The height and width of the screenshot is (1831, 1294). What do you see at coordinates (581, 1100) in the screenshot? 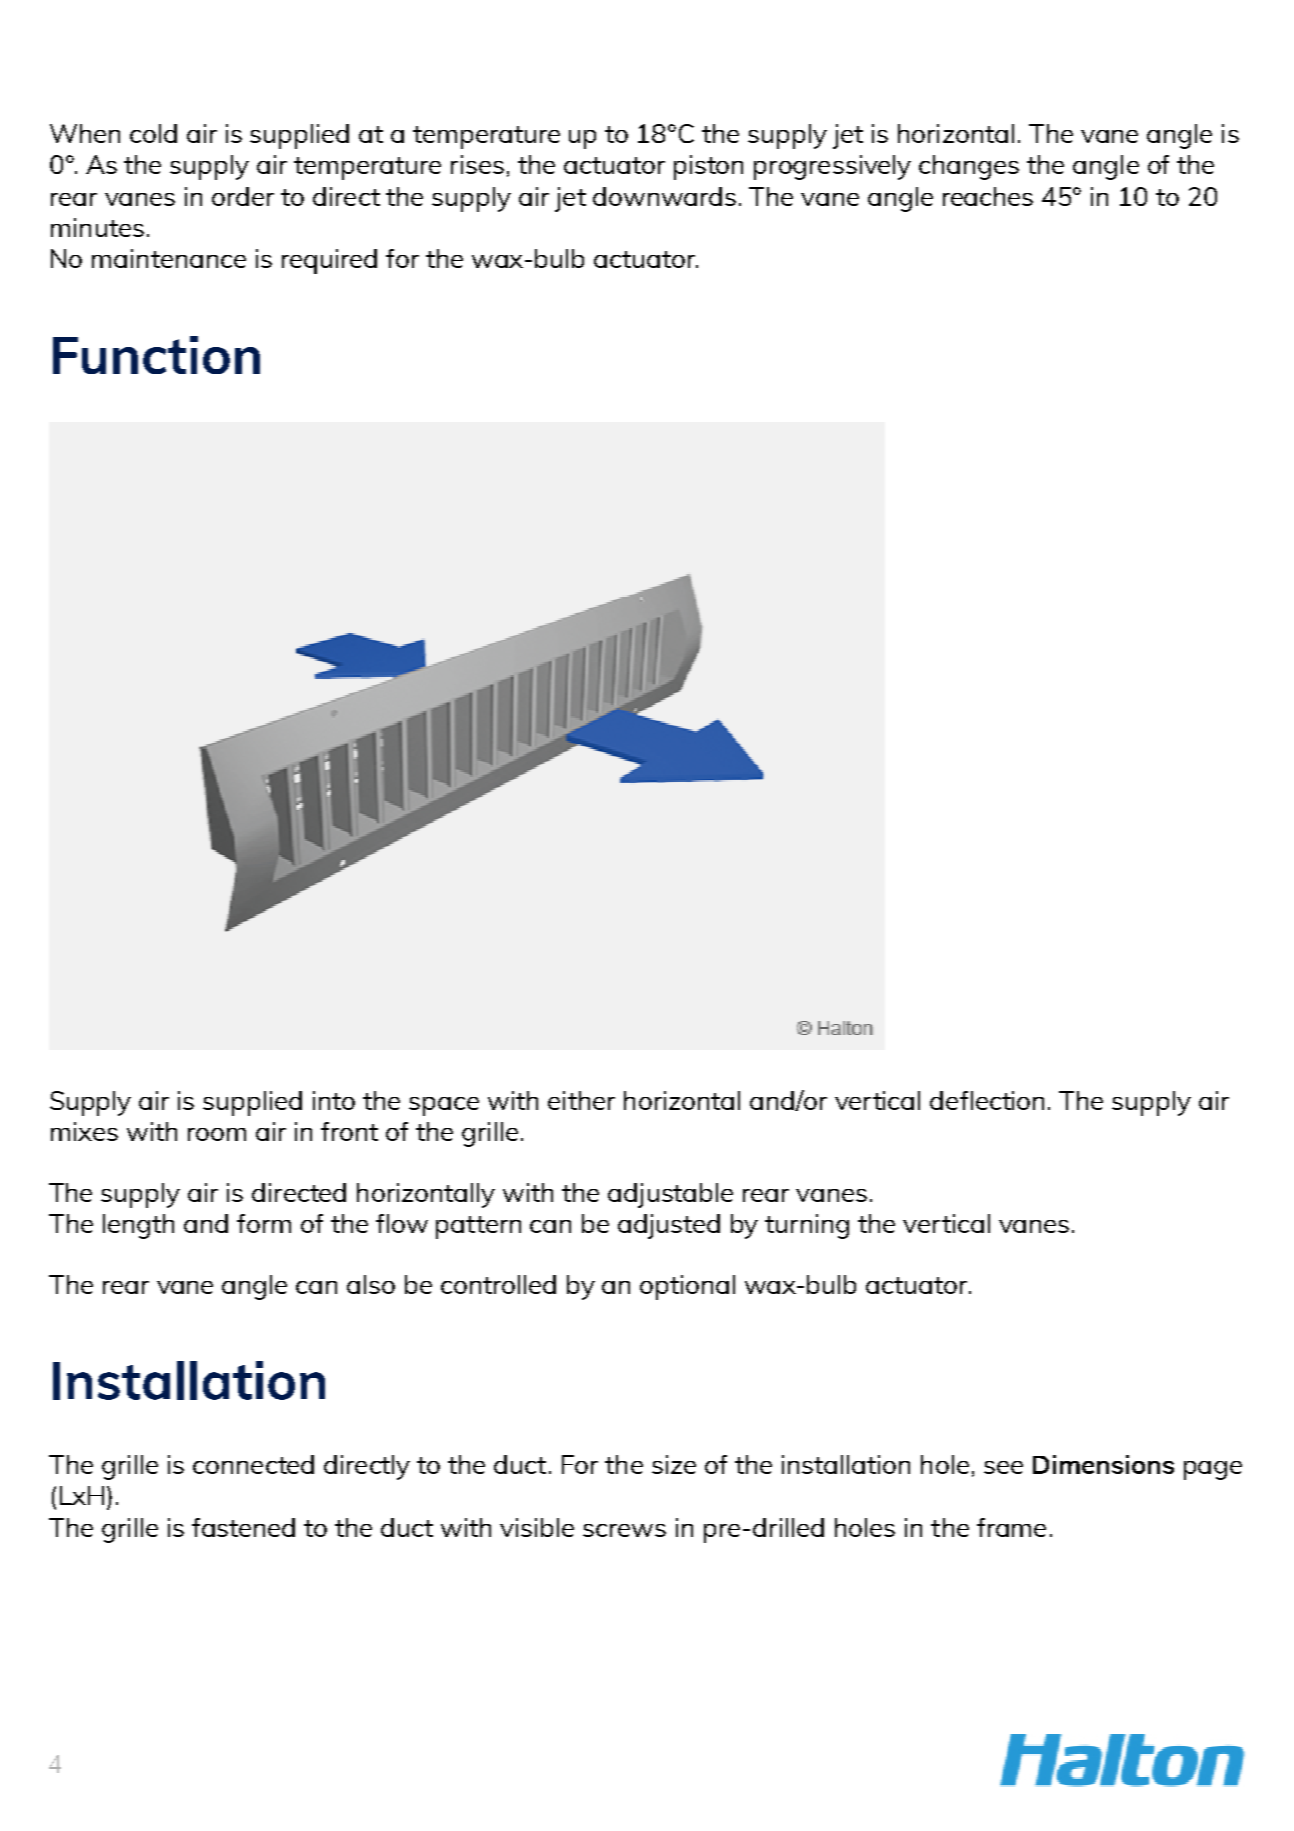
I see `either` at bounding box center [581, 1100].
